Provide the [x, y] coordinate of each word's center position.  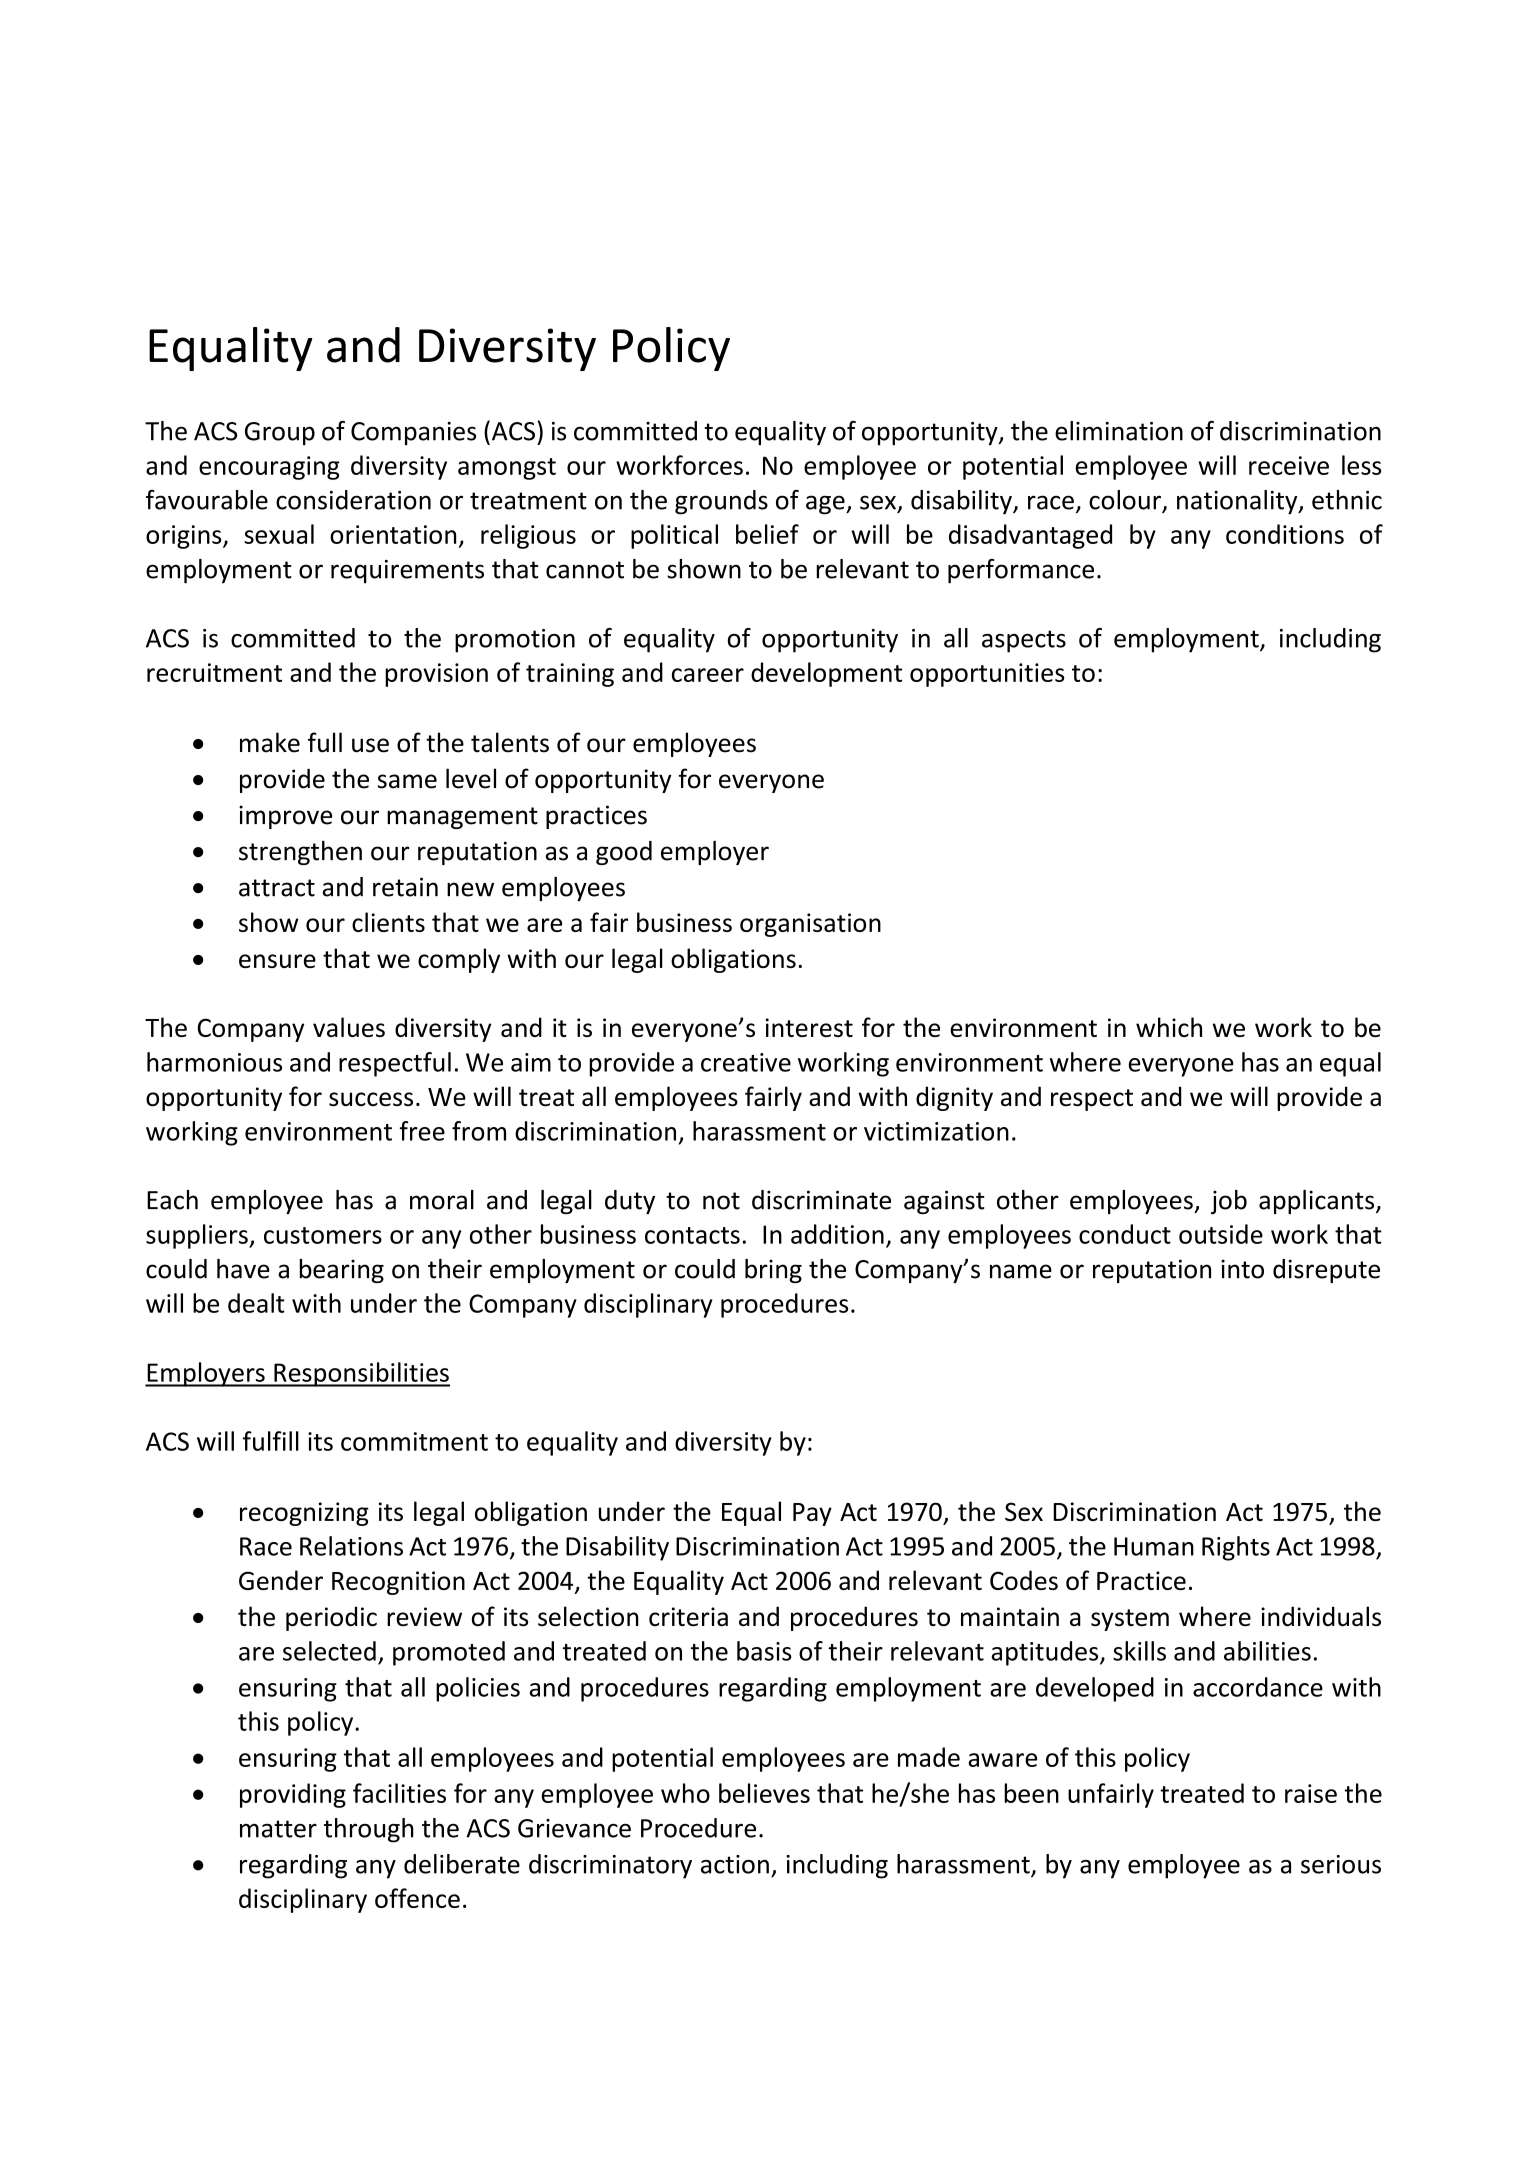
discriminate [821, 1200]
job [1229, 1202]
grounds [721, 502]
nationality [1238, 502]
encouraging [269, 468]
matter [278, 1829]
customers [323, 1235]
